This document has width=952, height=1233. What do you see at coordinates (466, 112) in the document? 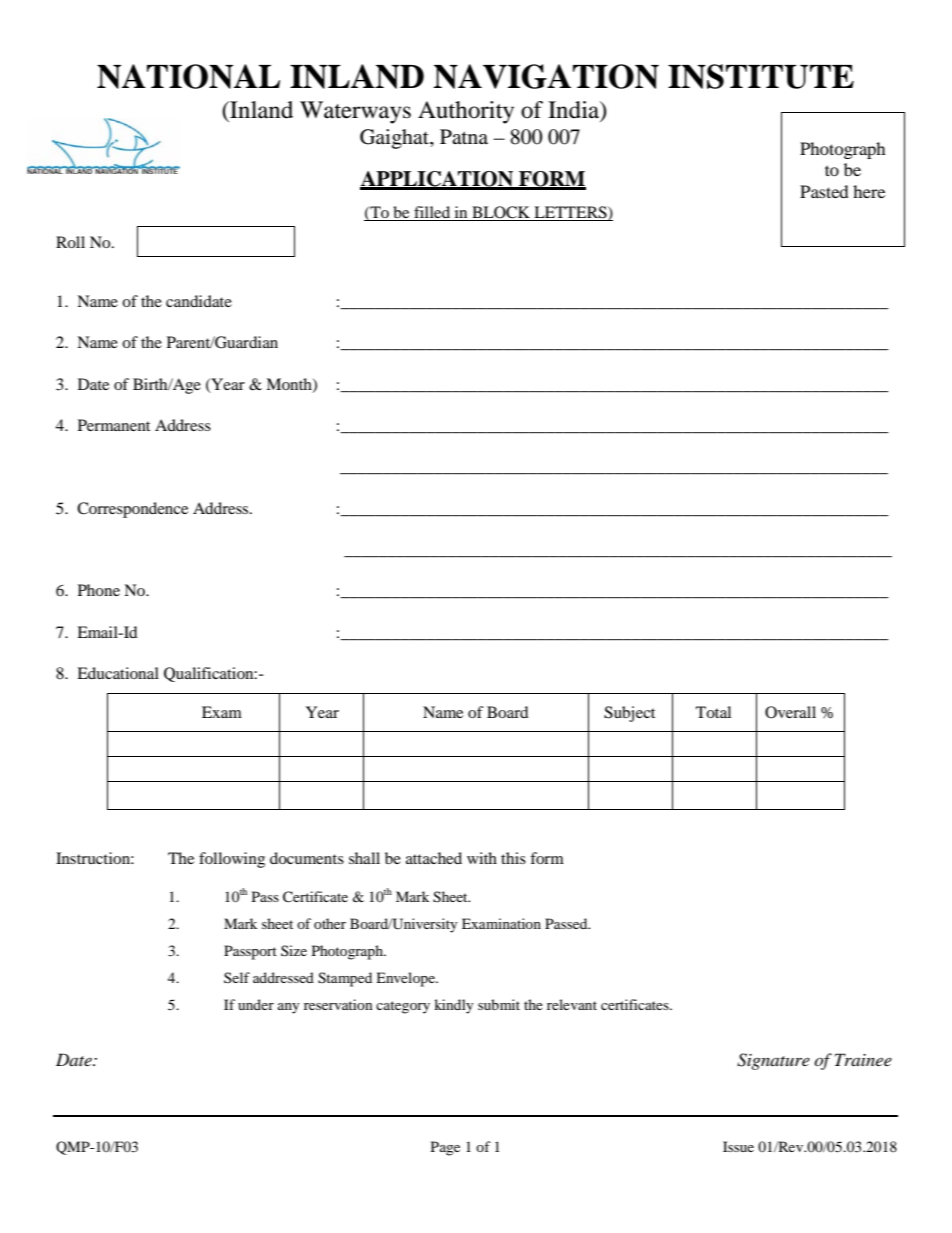
I see `Authority` at bounding box center [466, 112].
